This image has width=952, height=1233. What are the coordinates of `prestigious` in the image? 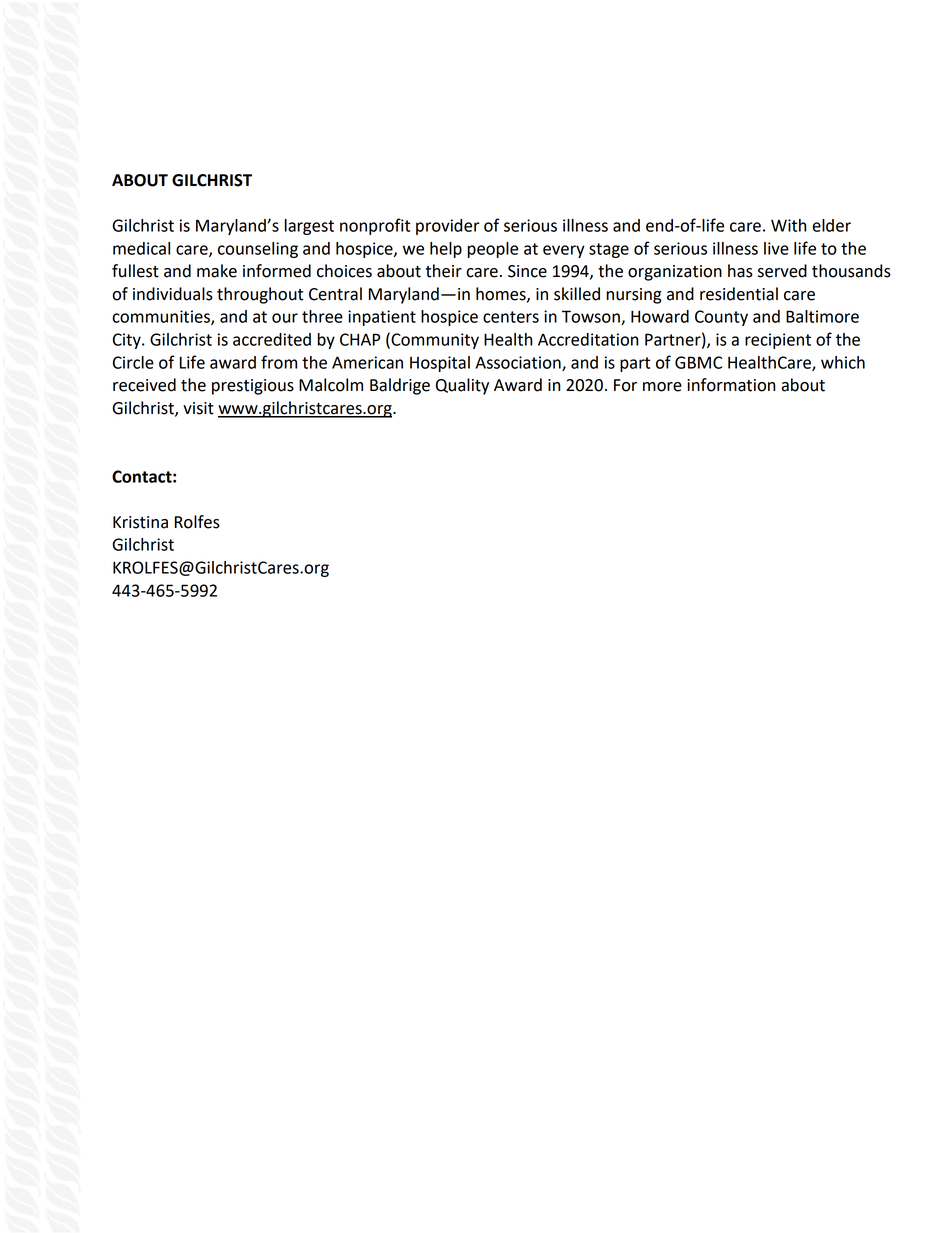 It's located at (253, 387).
